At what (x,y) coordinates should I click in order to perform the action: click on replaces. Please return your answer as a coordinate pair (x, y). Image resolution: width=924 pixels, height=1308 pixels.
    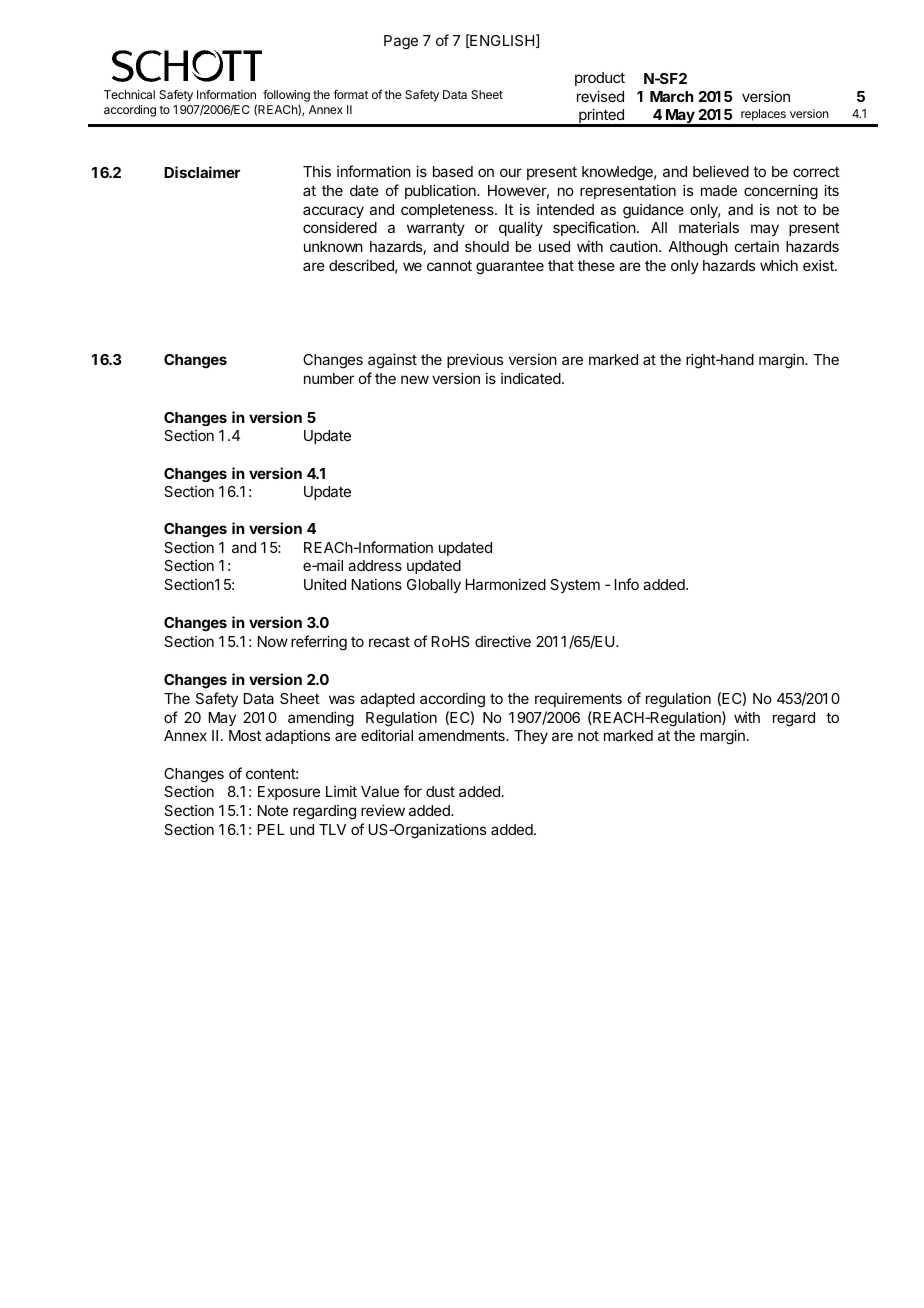
    Looking at the image, I should click on (763, 115).
